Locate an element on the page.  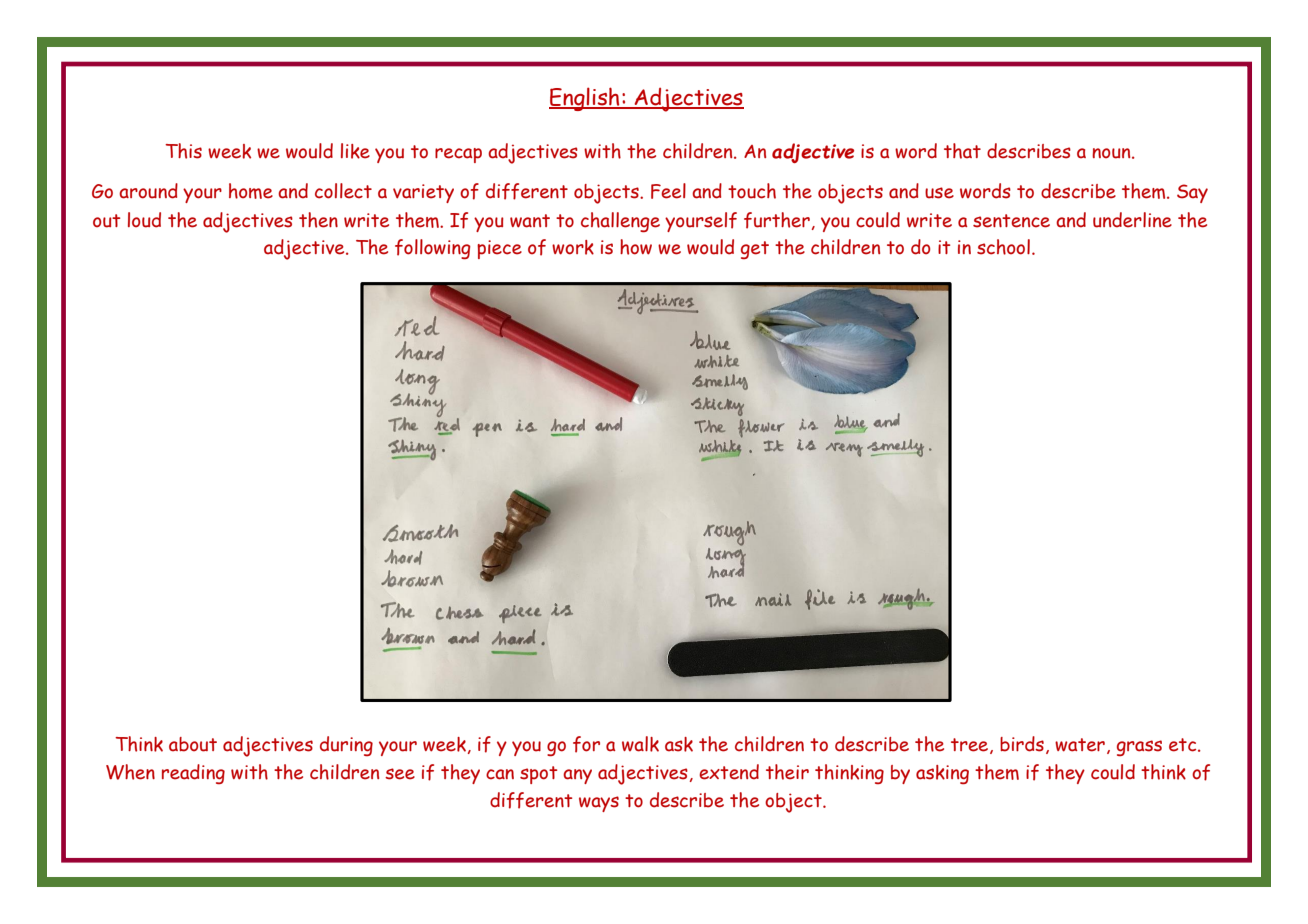
following is located at coordinates (433, 249).
